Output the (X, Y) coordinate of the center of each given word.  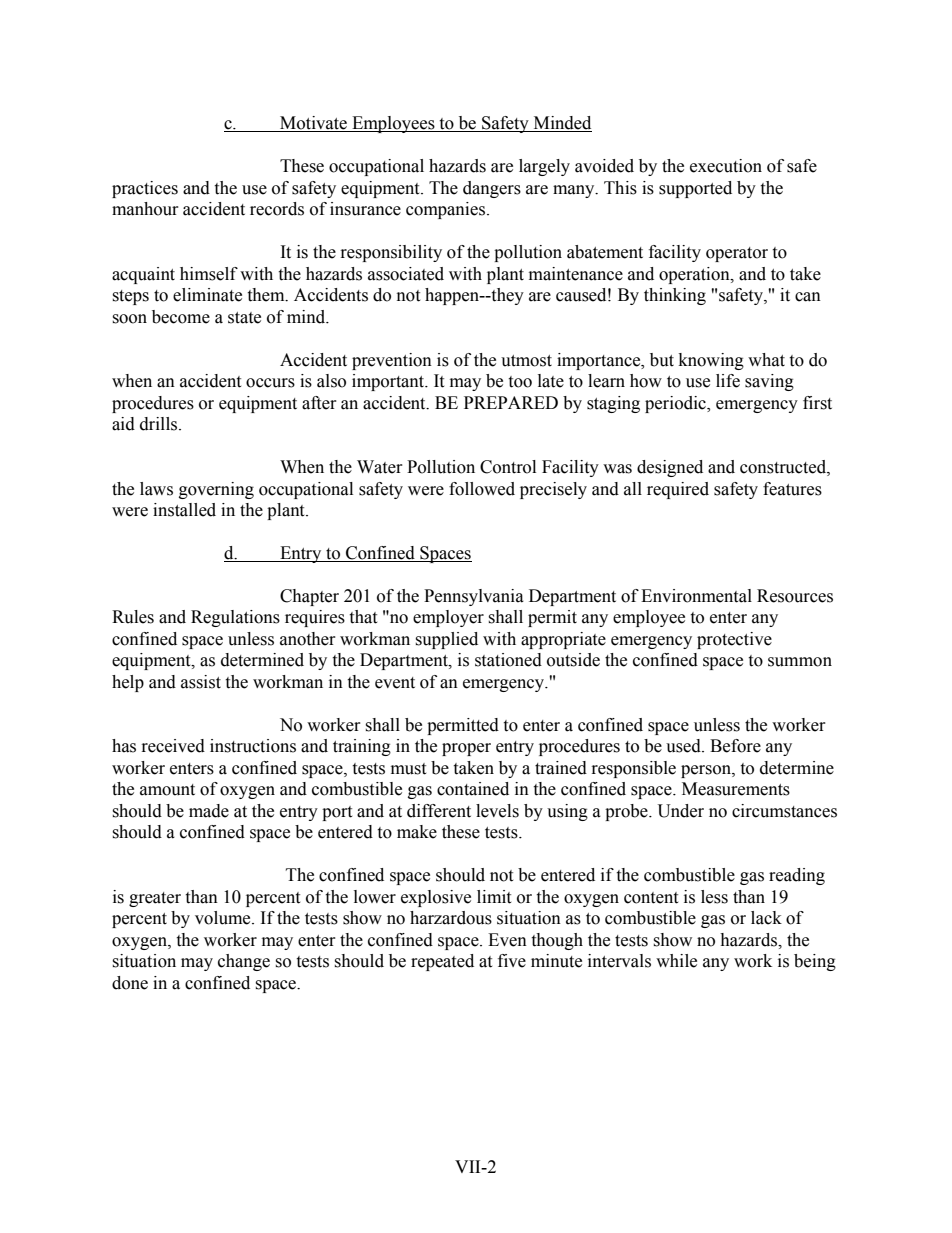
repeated (442, 962)
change (244, 962)
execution (726, 166)
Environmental (696, 596)
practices (145, 189)
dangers (492, 189)
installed (184, 510)
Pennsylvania (474, 597)
